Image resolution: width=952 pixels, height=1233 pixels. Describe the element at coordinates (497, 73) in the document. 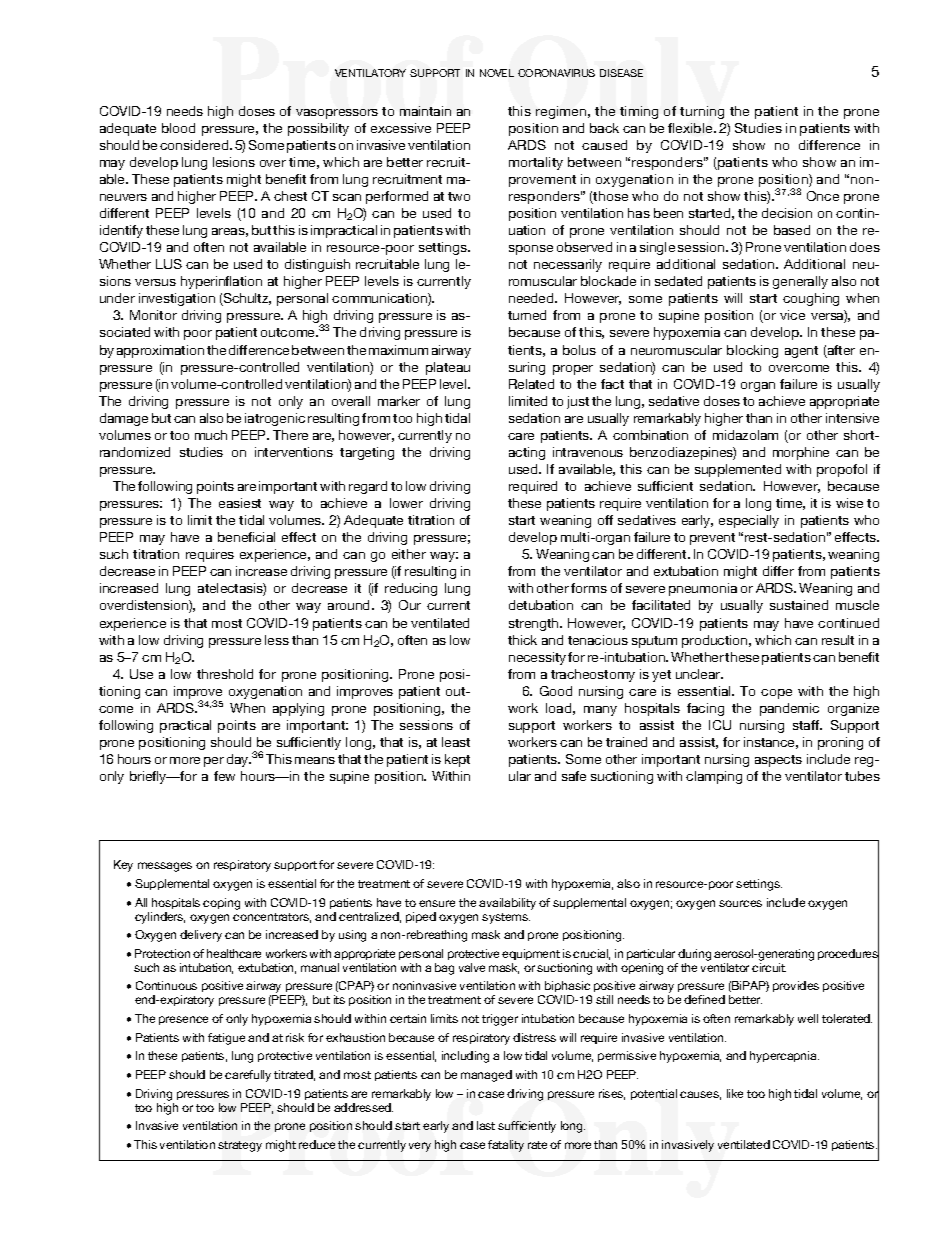

I see `NOVEL` at that location.
